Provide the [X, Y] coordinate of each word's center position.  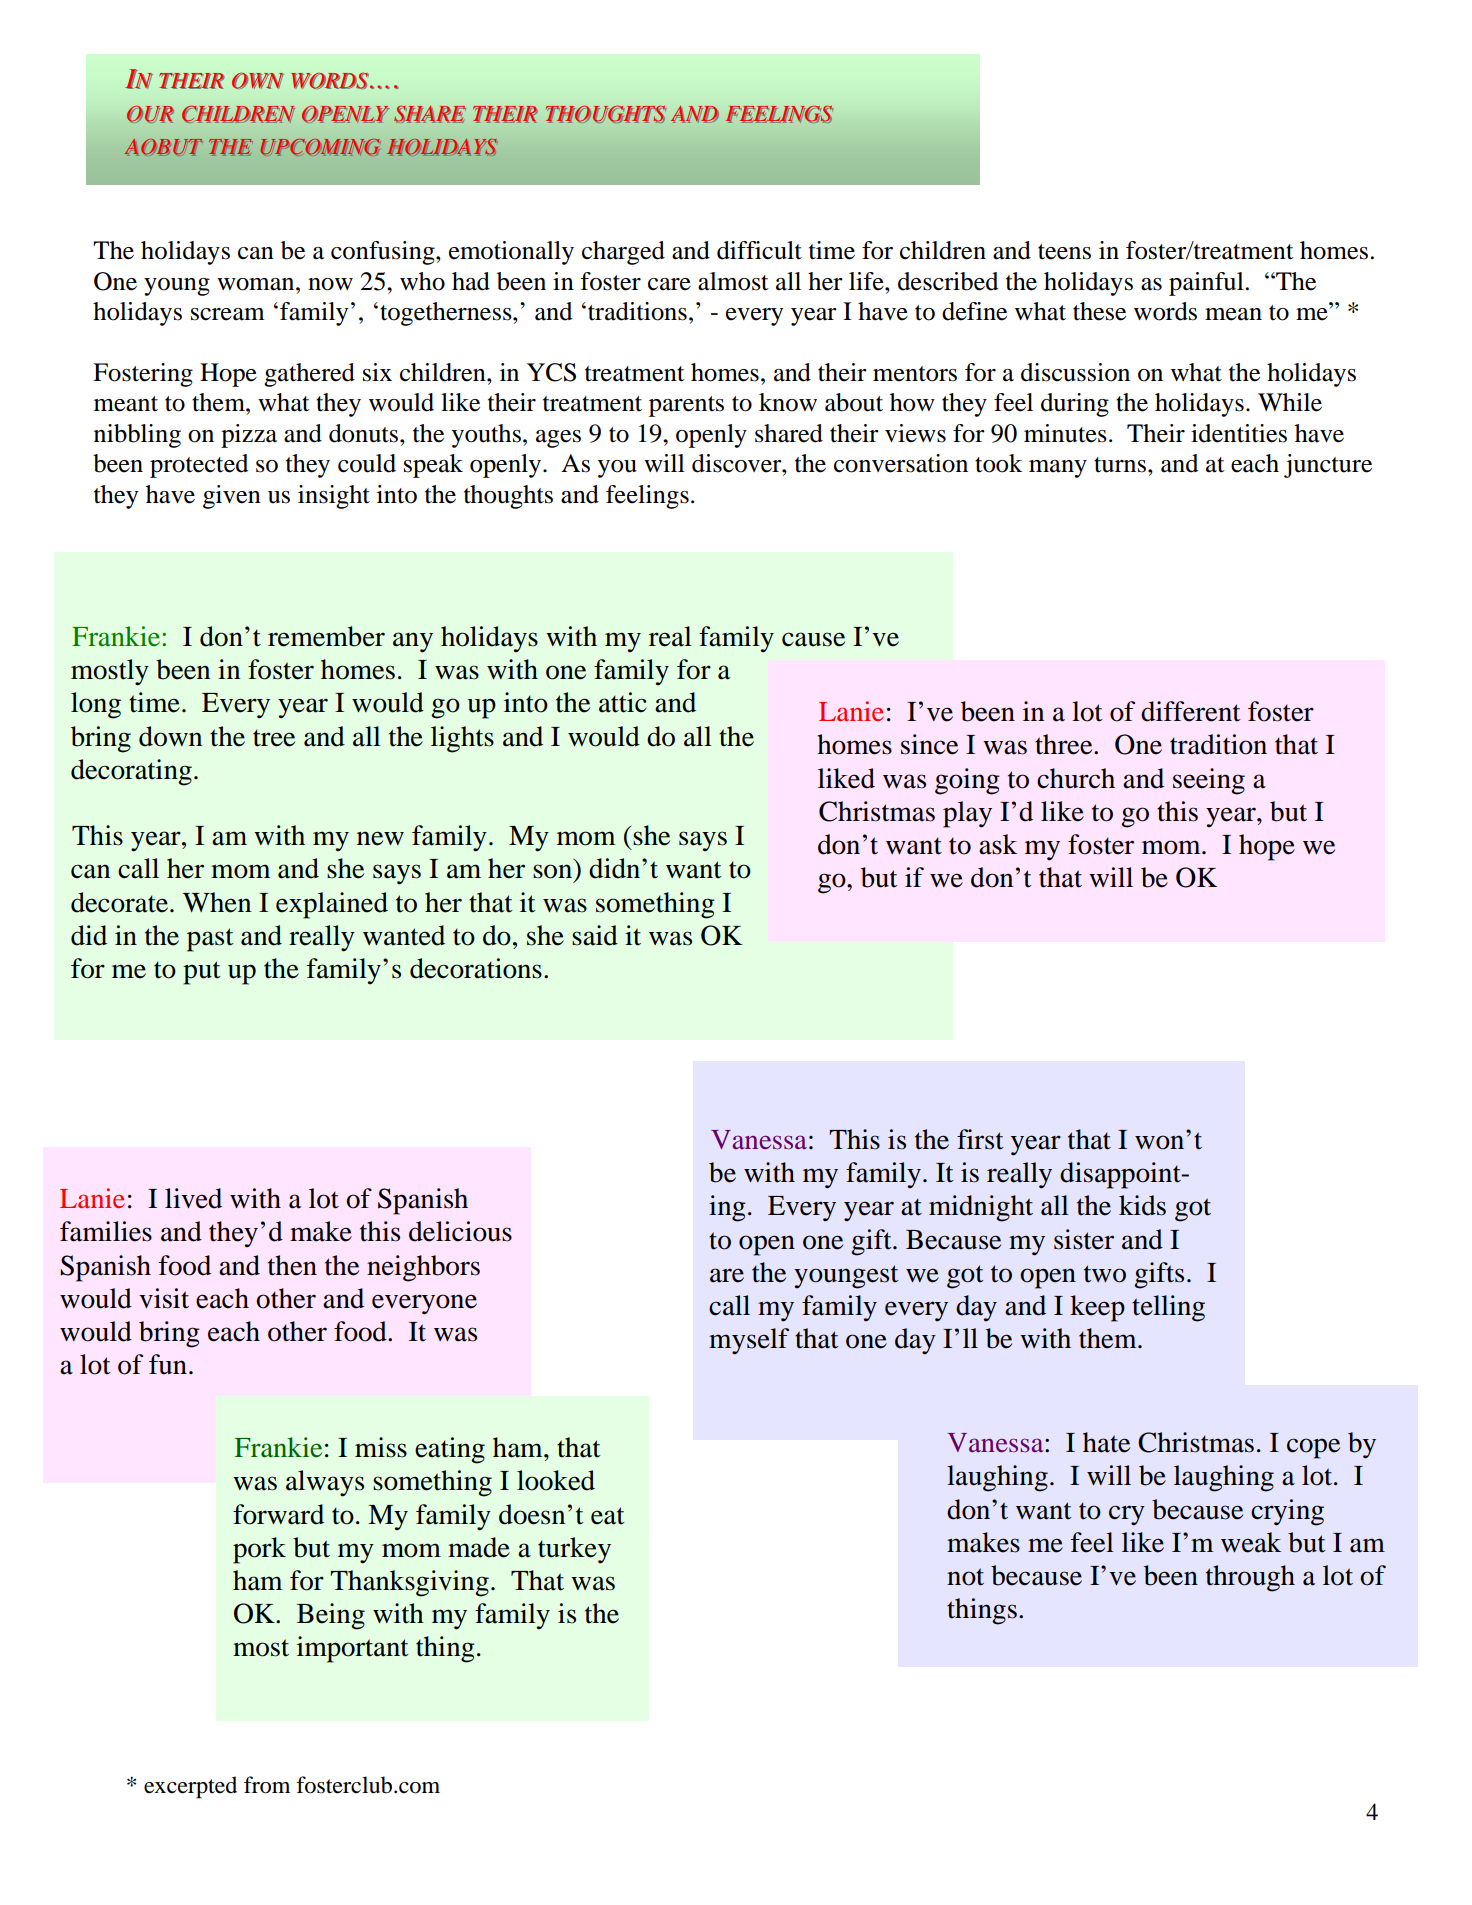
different [1191, 711]
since [929, 744]
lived [193, 1198]
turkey [574, 1550]
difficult [759, 250]
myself [749, 1341]
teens [1064, 252]
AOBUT [164, 147]
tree [274, 738]
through [1250, 1578]
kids [1142, 1205]
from [267, 1785]
